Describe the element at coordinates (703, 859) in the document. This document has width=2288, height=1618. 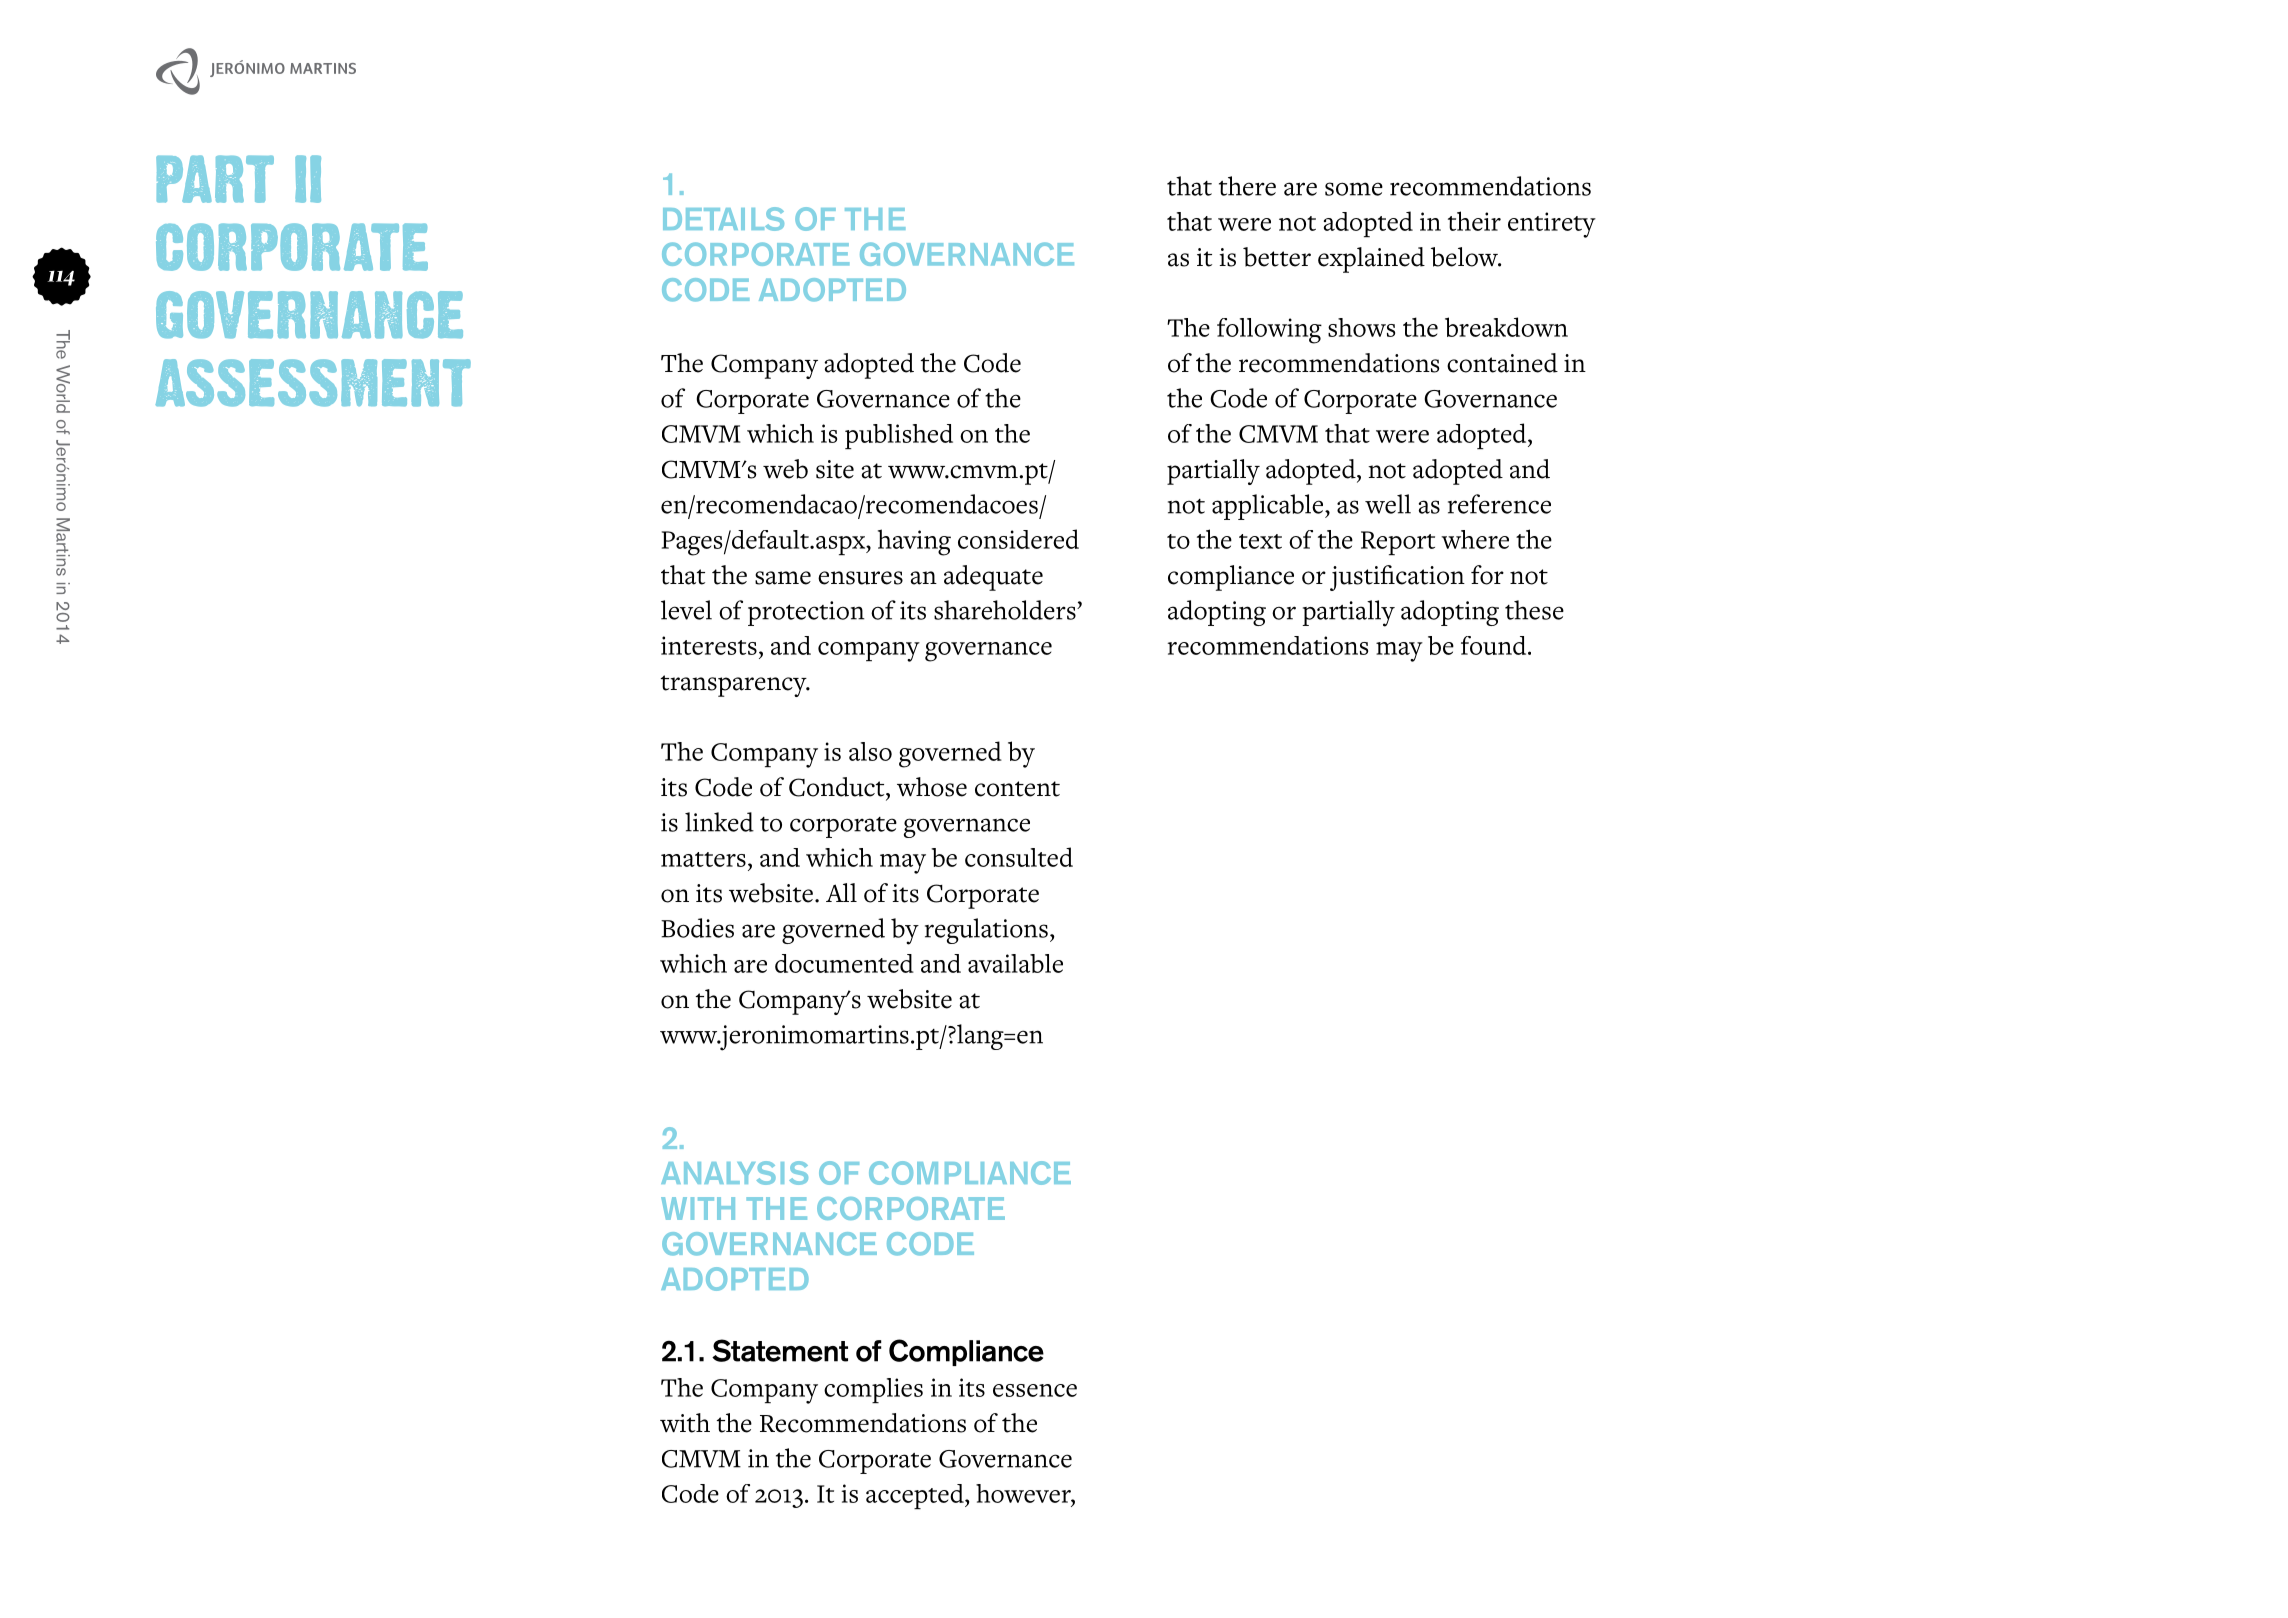
I see `matters` at that location.
